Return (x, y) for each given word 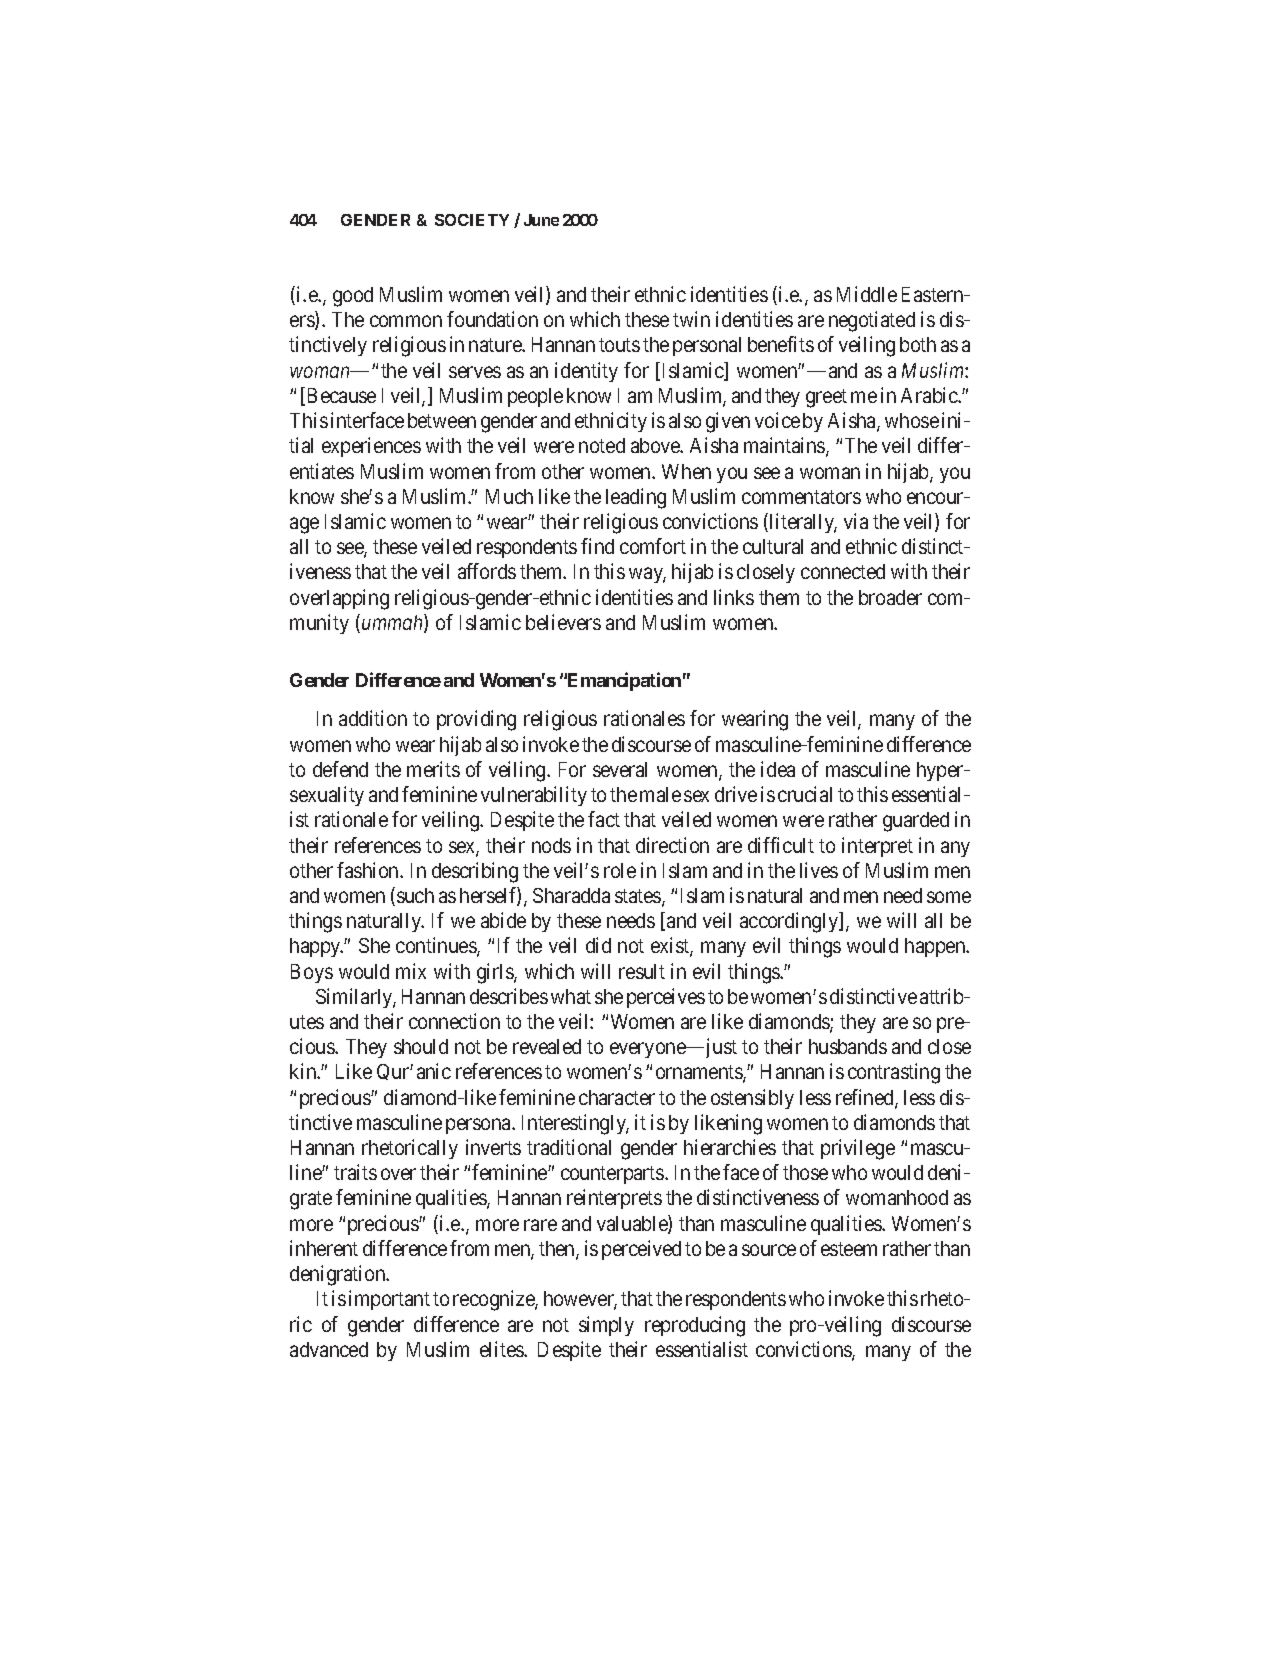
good (353, 297)
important (389, 1300)
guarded (916, 822)
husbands (848, 1046)
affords (487, 571)
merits (433, 769)
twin (691, 319)
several (620, 769)
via (856, 521)
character (617, 1097)
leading (636, 498)
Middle (867, 294)
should (421, 1046)
